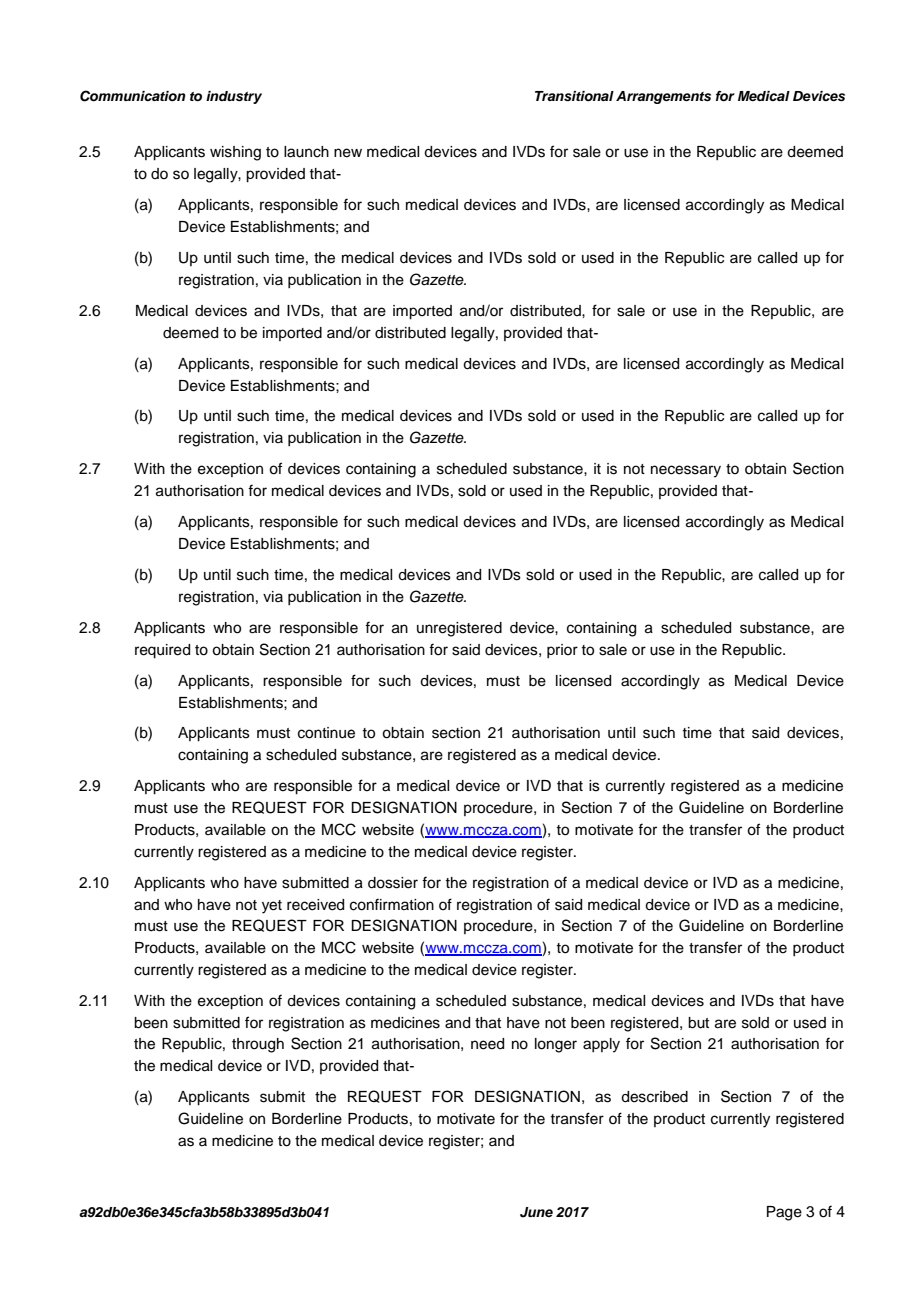 This document has height=1308, width=924. I want to click on June, so click(536, 1212).
